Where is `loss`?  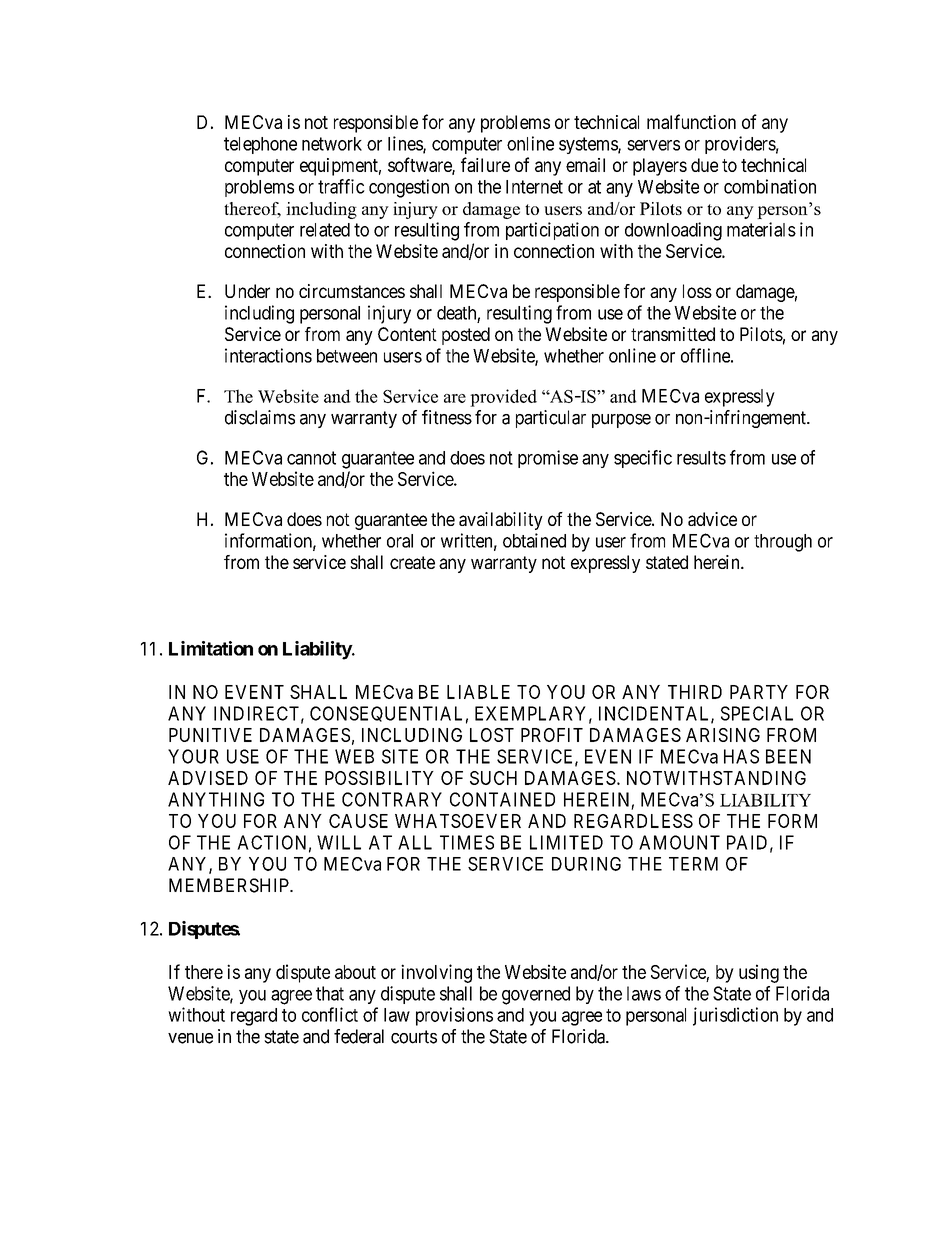 loss is located at coordinates (697, 291).
